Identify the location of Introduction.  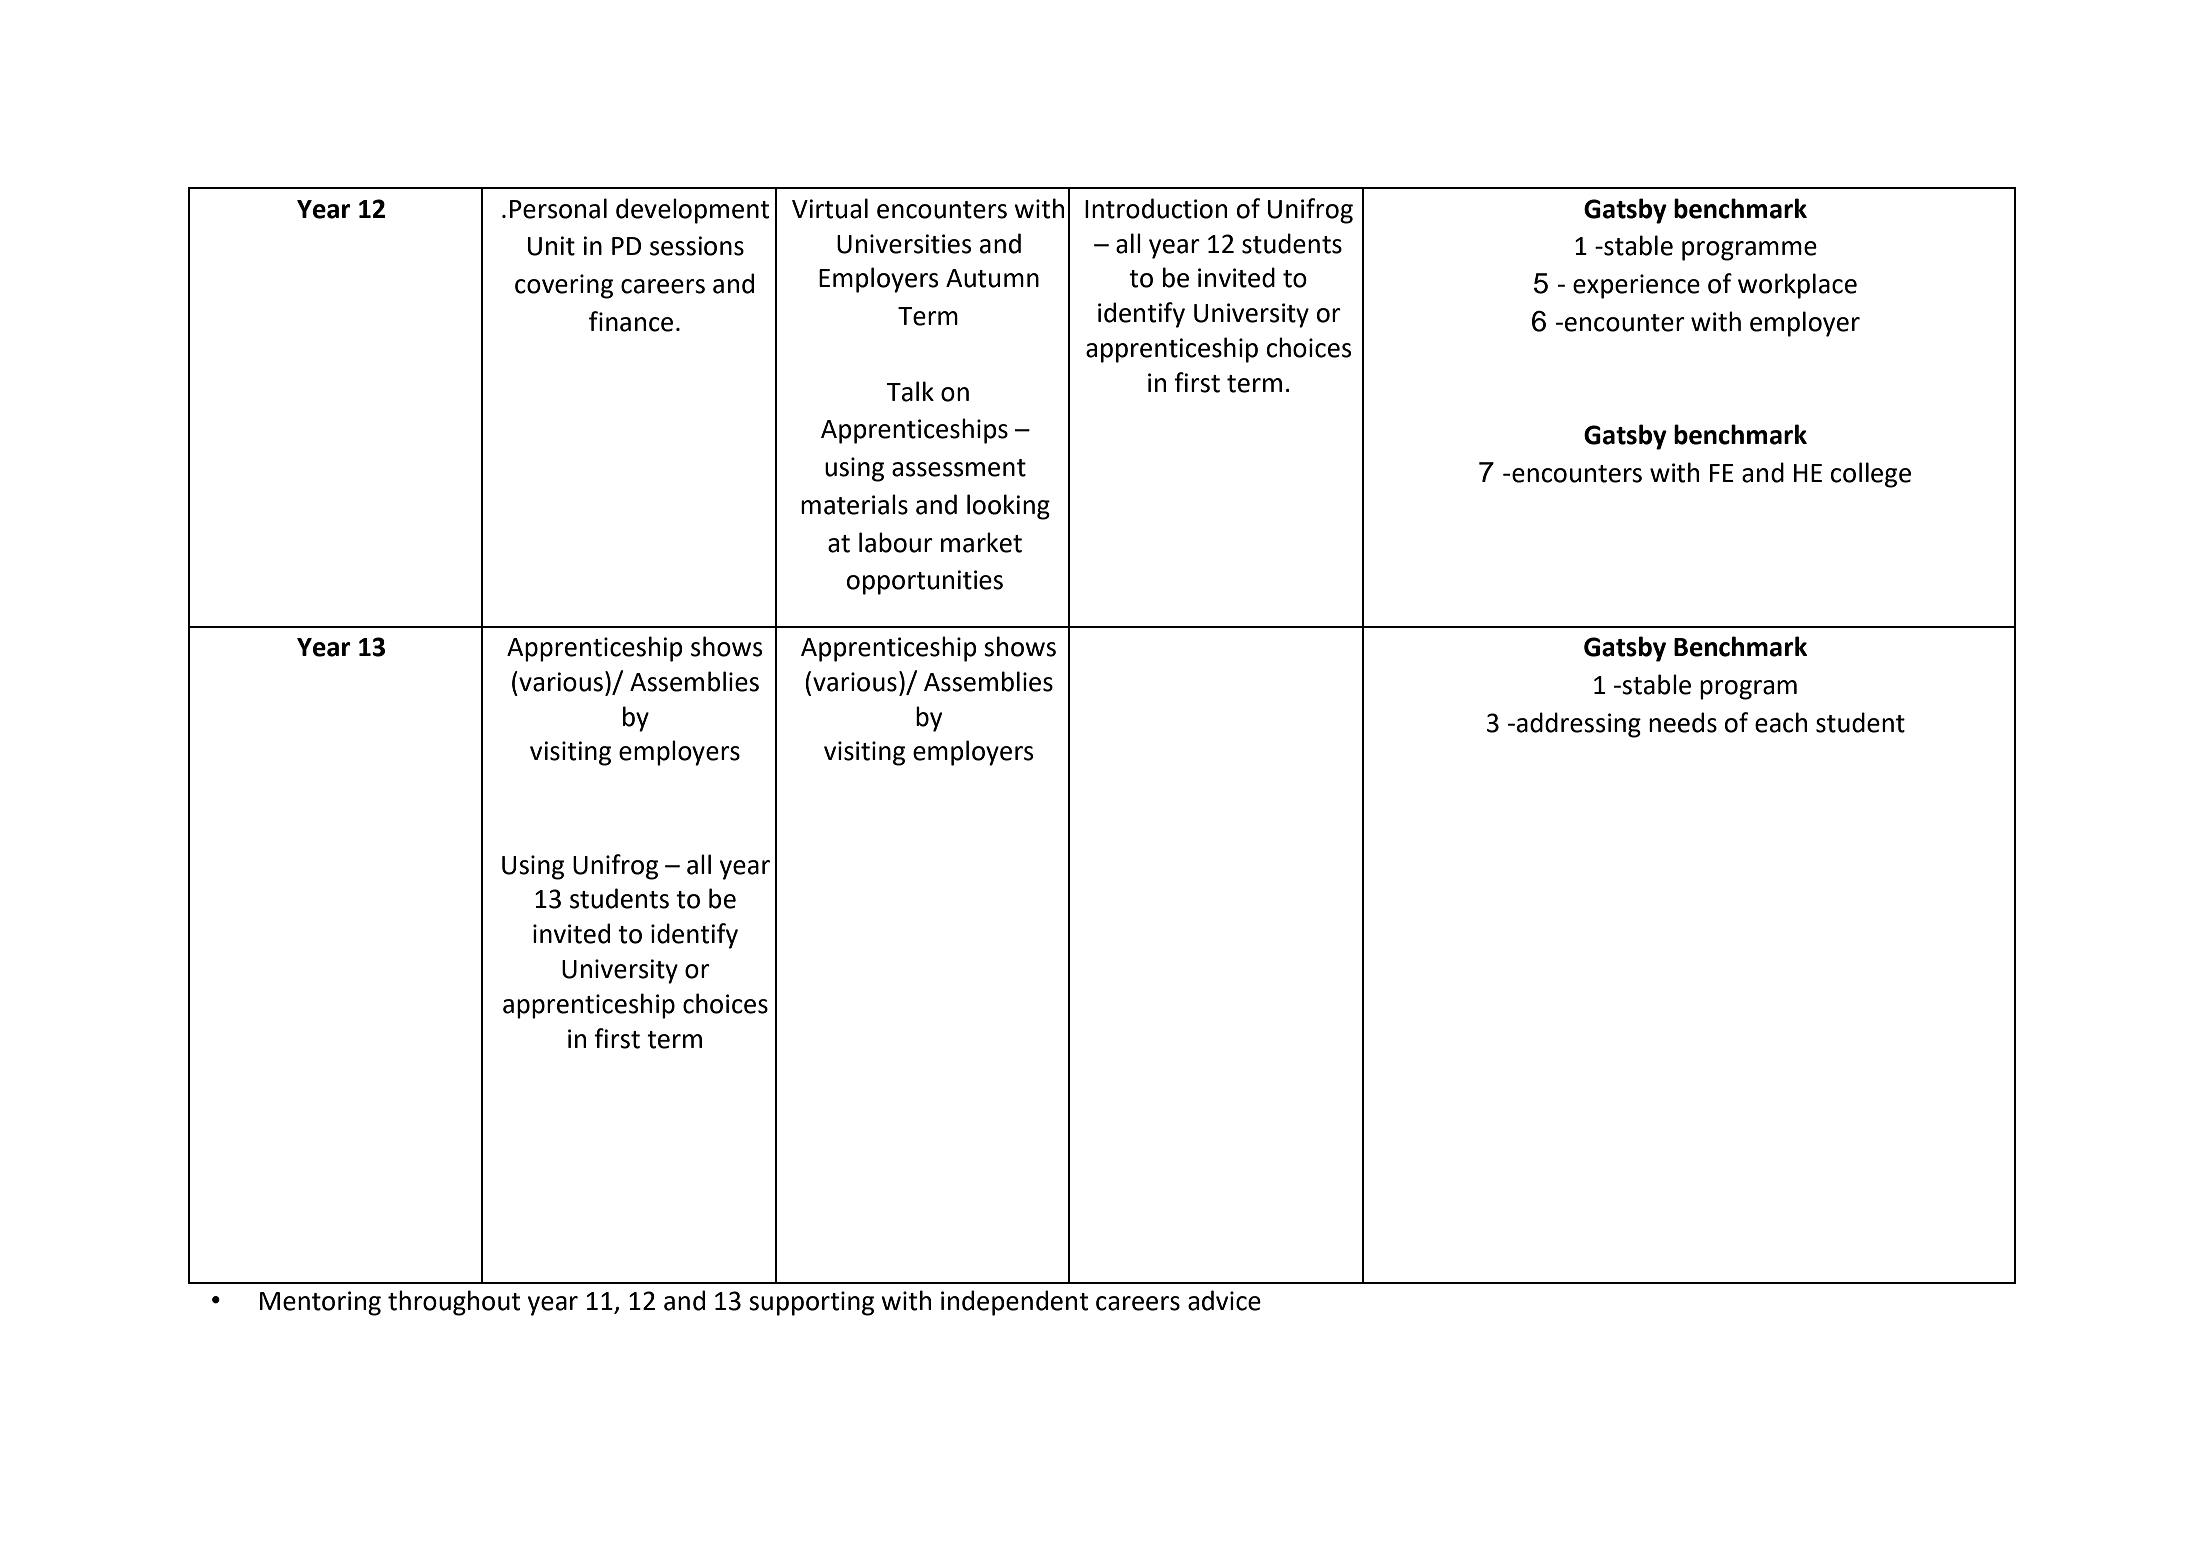
(1156, 208).
